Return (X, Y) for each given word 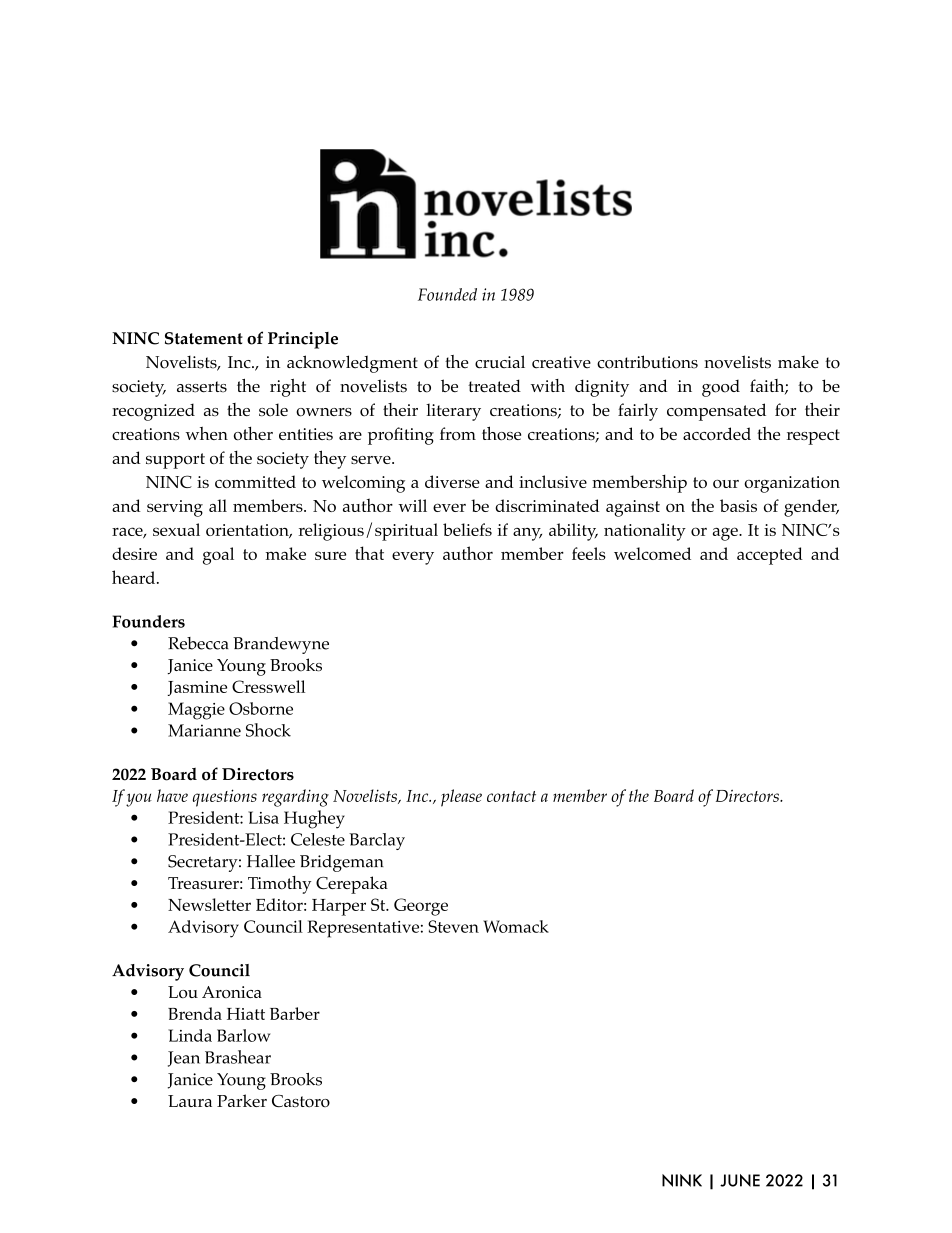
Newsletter (209, 904)
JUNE (740, 1180)
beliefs (467, 529)
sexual (176, 529)
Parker (242, 1100)
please (461, 798)
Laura (190, 1101)
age (726, 534)
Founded (447, 294)
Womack (516, 926)
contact (511, 796)
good (721, 388)
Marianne (204, 730)
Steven (453, 926)
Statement (204, 338)
